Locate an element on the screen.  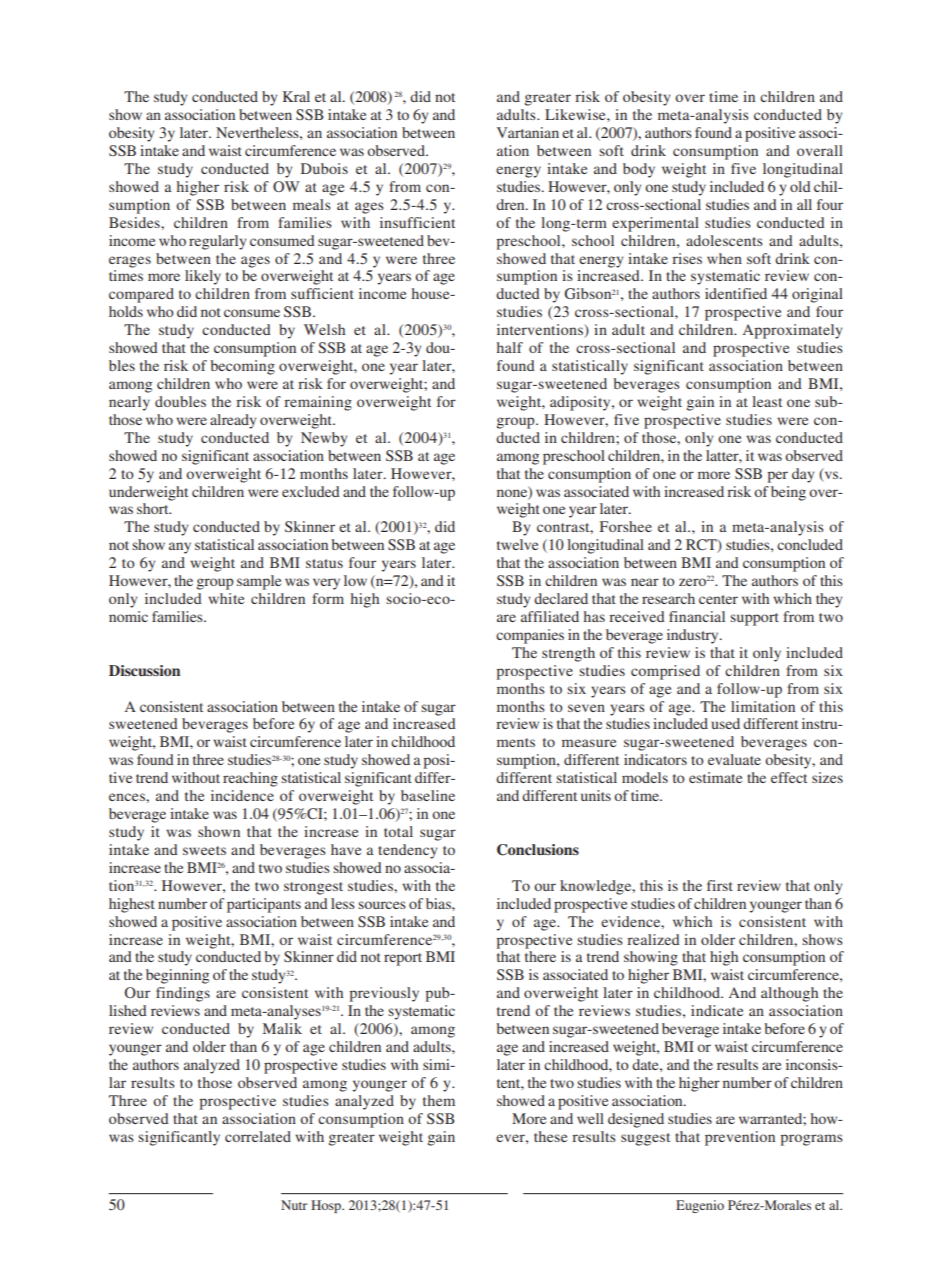
Eugenio is located at coordinates (700, 1206).
